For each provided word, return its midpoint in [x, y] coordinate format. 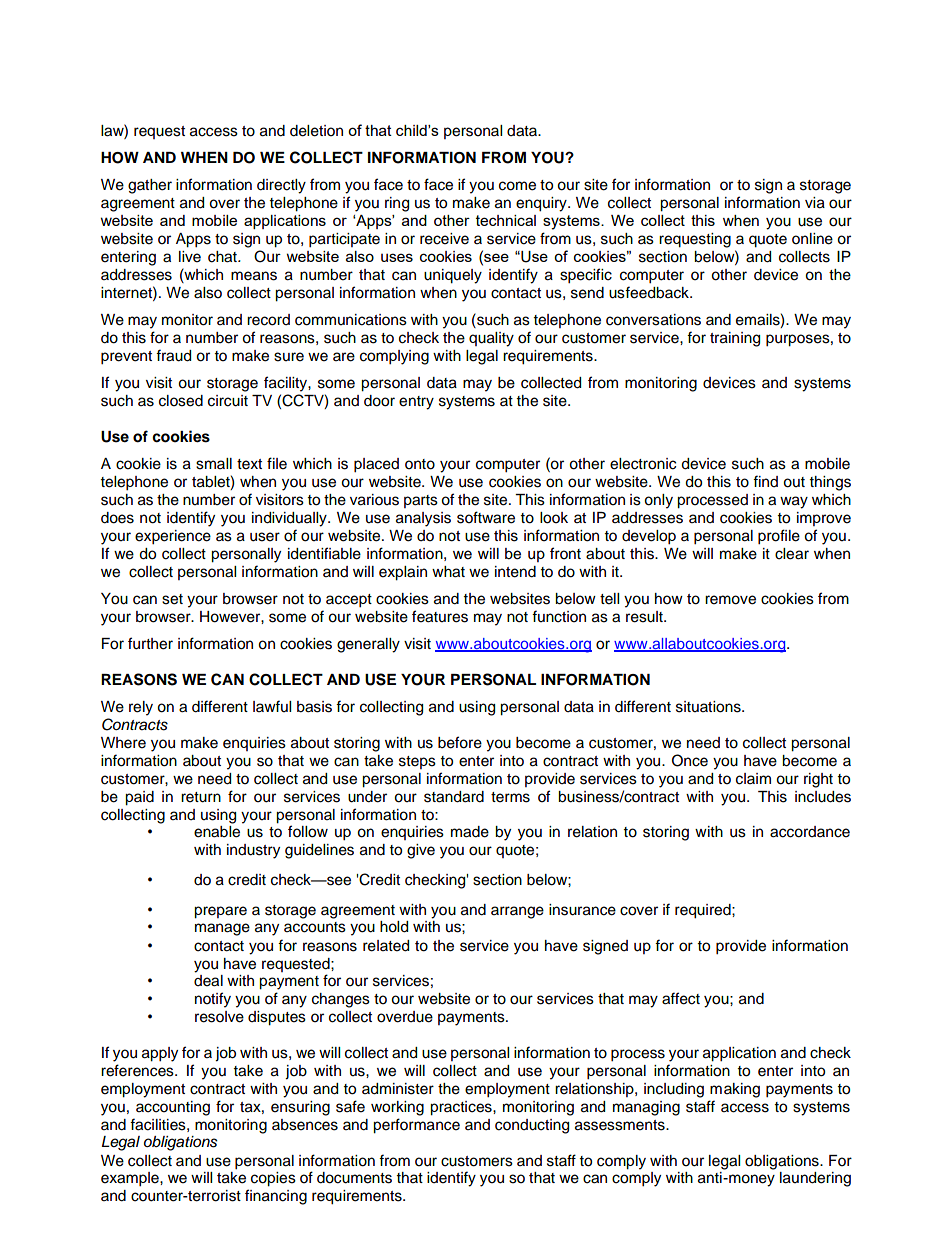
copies [273, 1179]
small [214, 464]
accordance [810, 832]
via [815, 203]
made [470, 832]
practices [462, 1108]
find [765, 481]
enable [217, 832]
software [486, 517]
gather [150, 186]
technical [506, 220]
